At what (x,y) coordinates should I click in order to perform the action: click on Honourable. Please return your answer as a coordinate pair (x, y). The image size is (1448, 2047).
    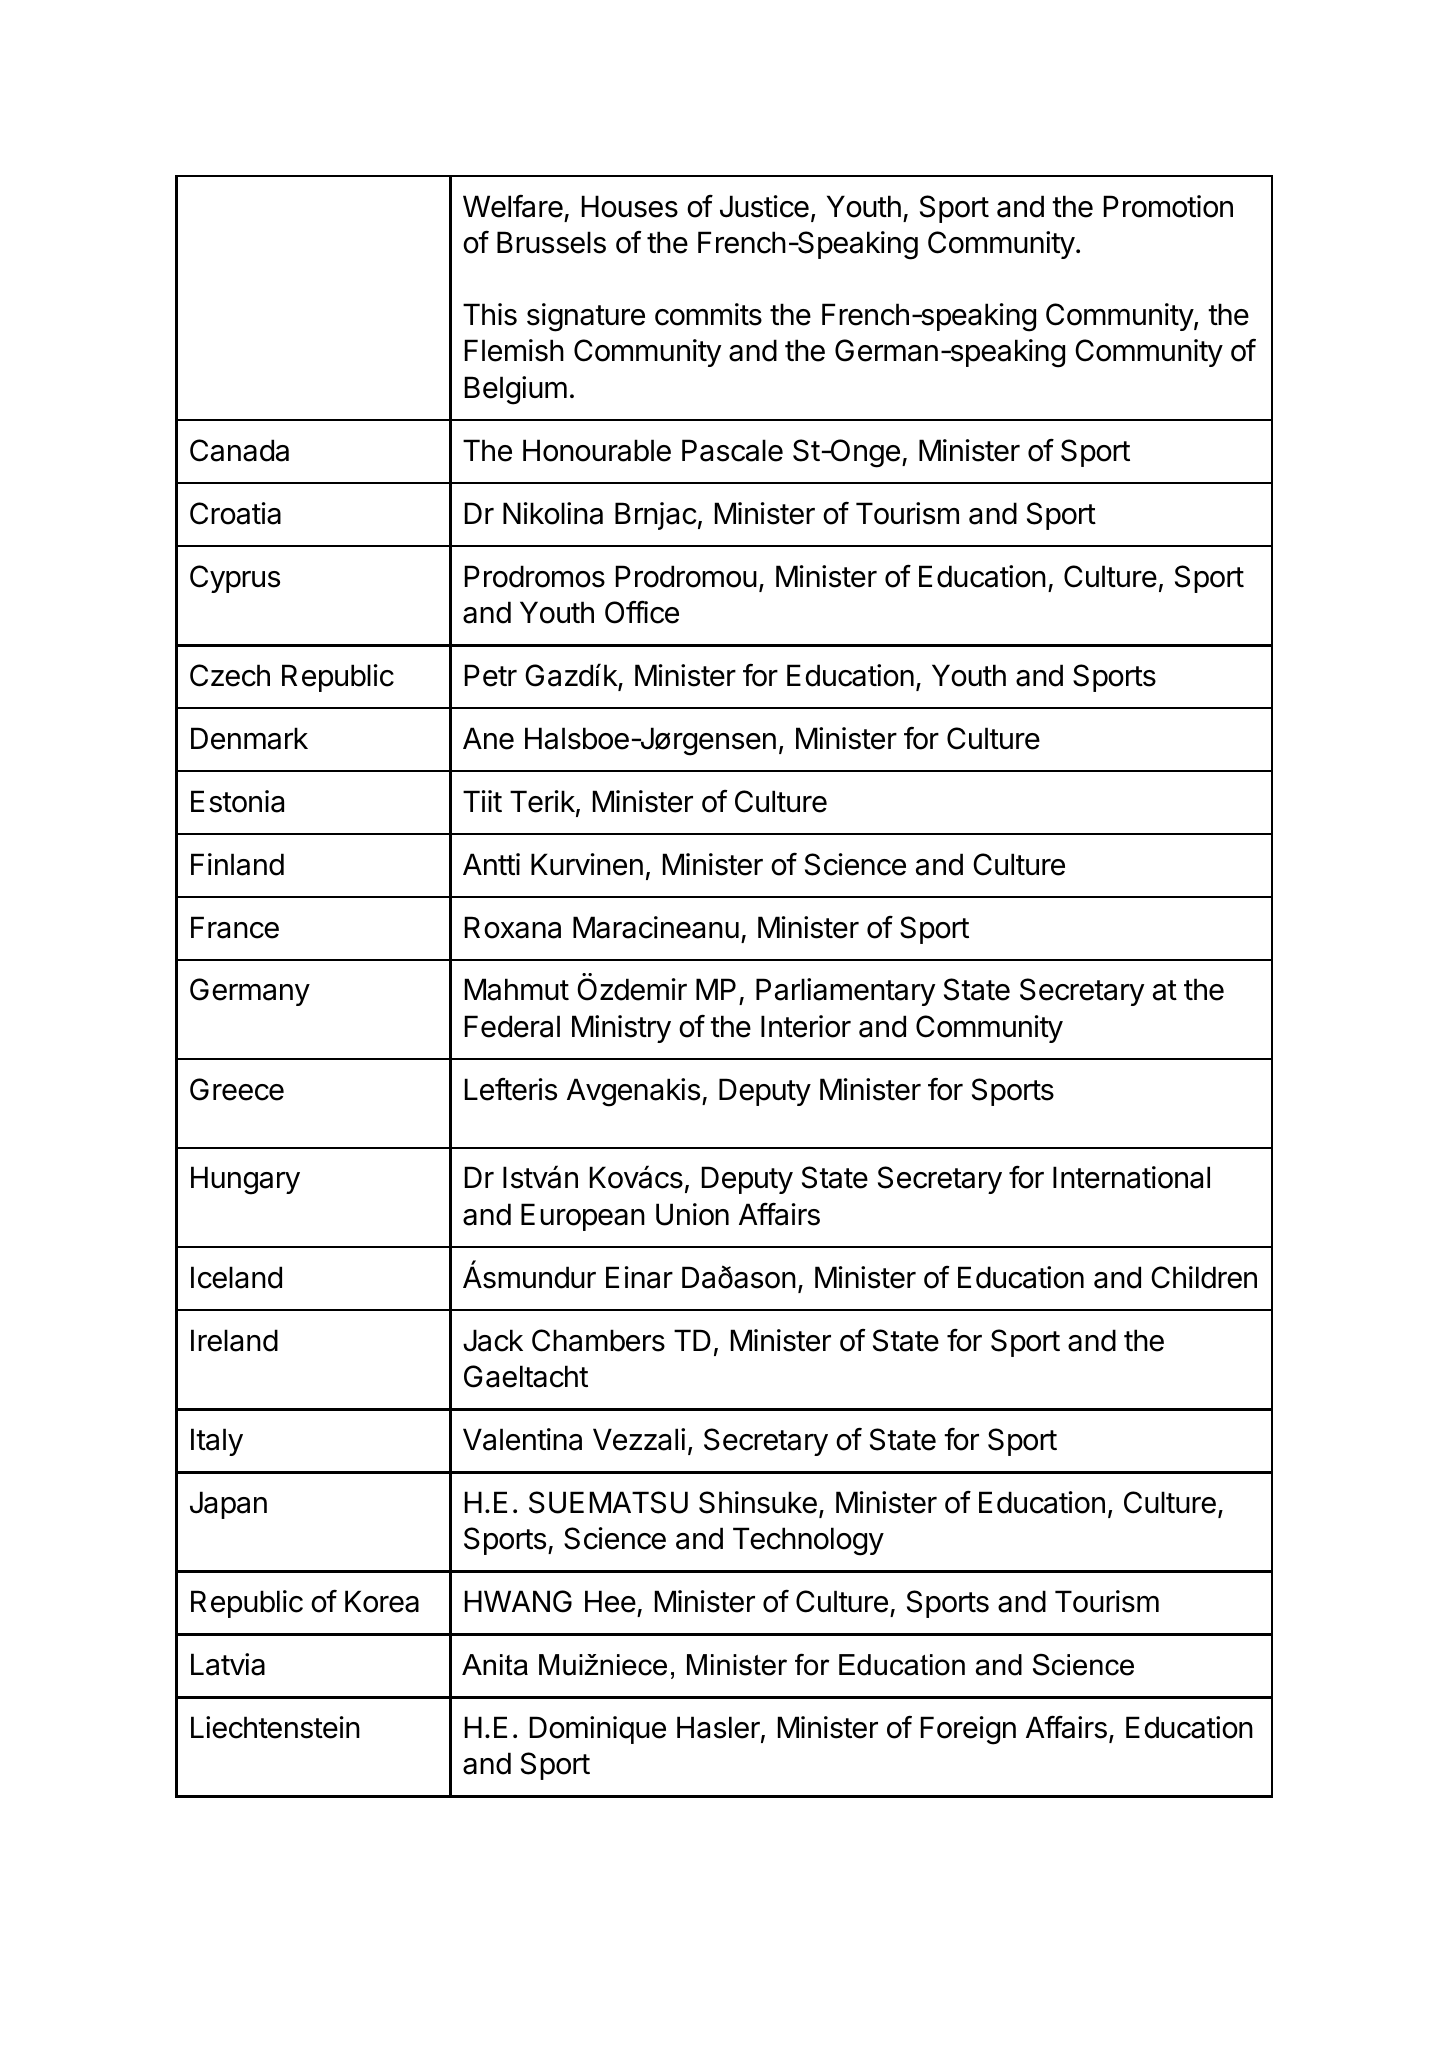
    Looking at the image, I should click on (597, 450).
